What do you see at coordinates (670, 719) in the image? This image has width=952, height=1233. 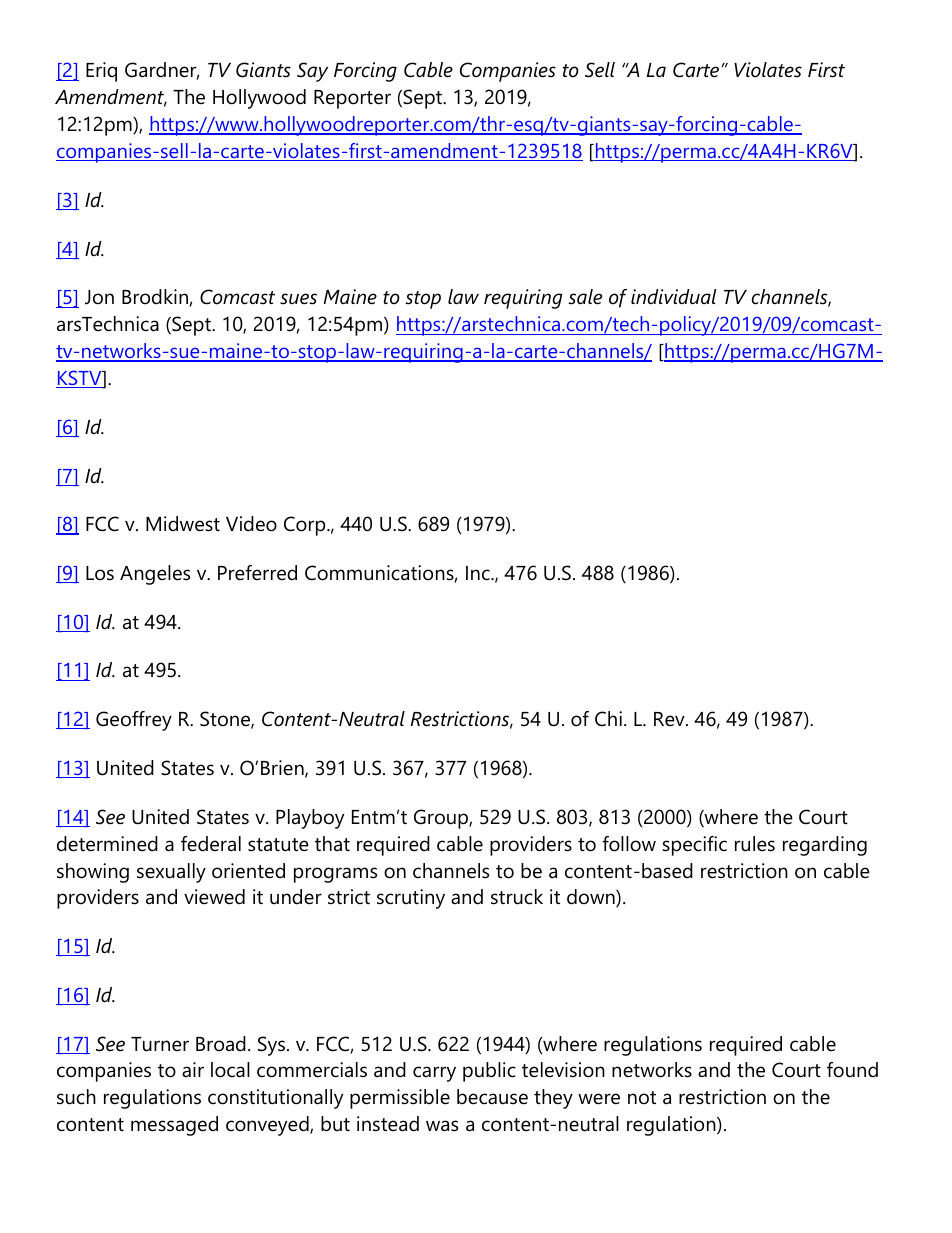 I see `Rev` at bounding box center [670, 719].
